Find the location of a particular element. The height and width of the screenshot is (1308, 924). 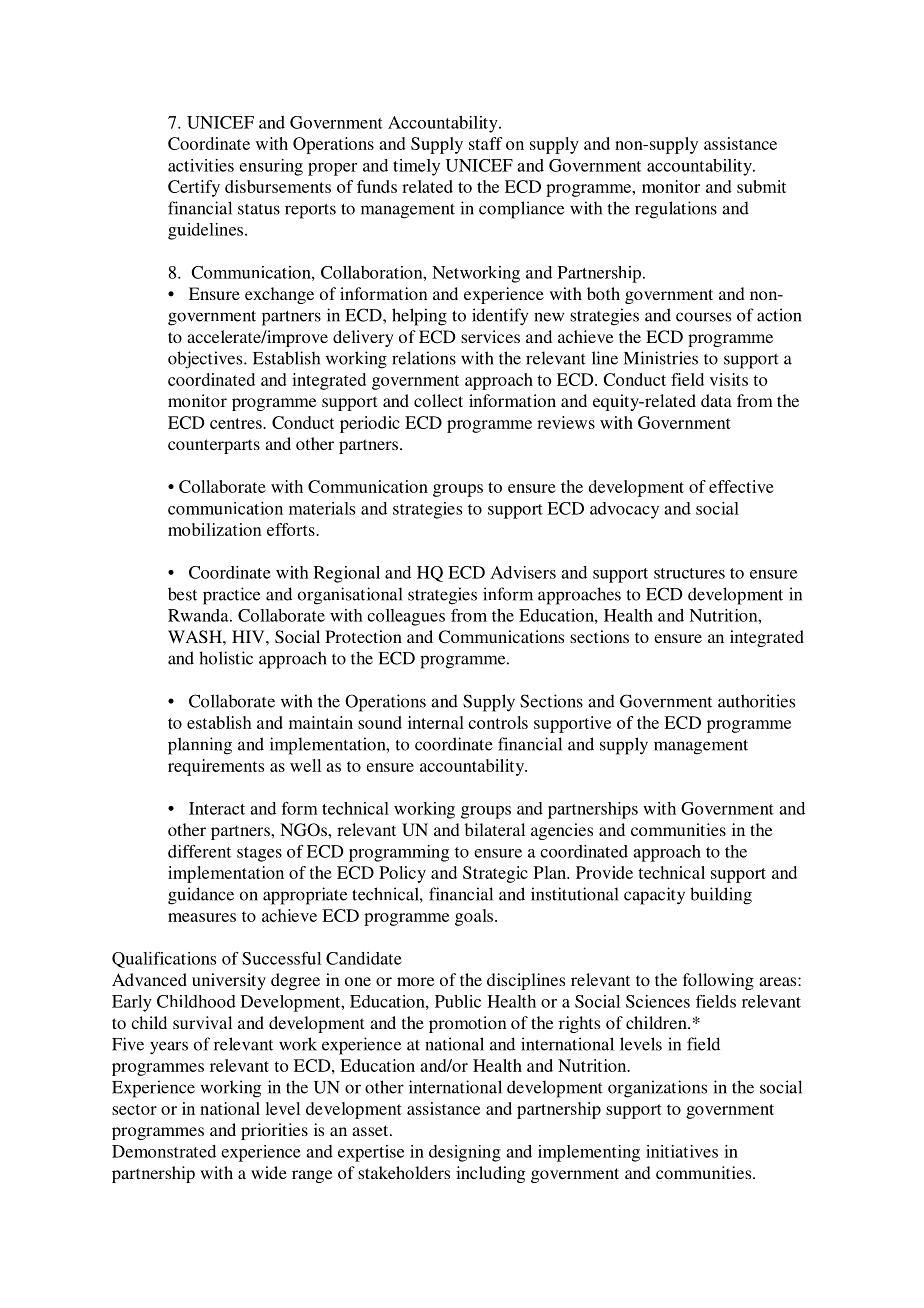

data is located at coordinates (716, 400).
